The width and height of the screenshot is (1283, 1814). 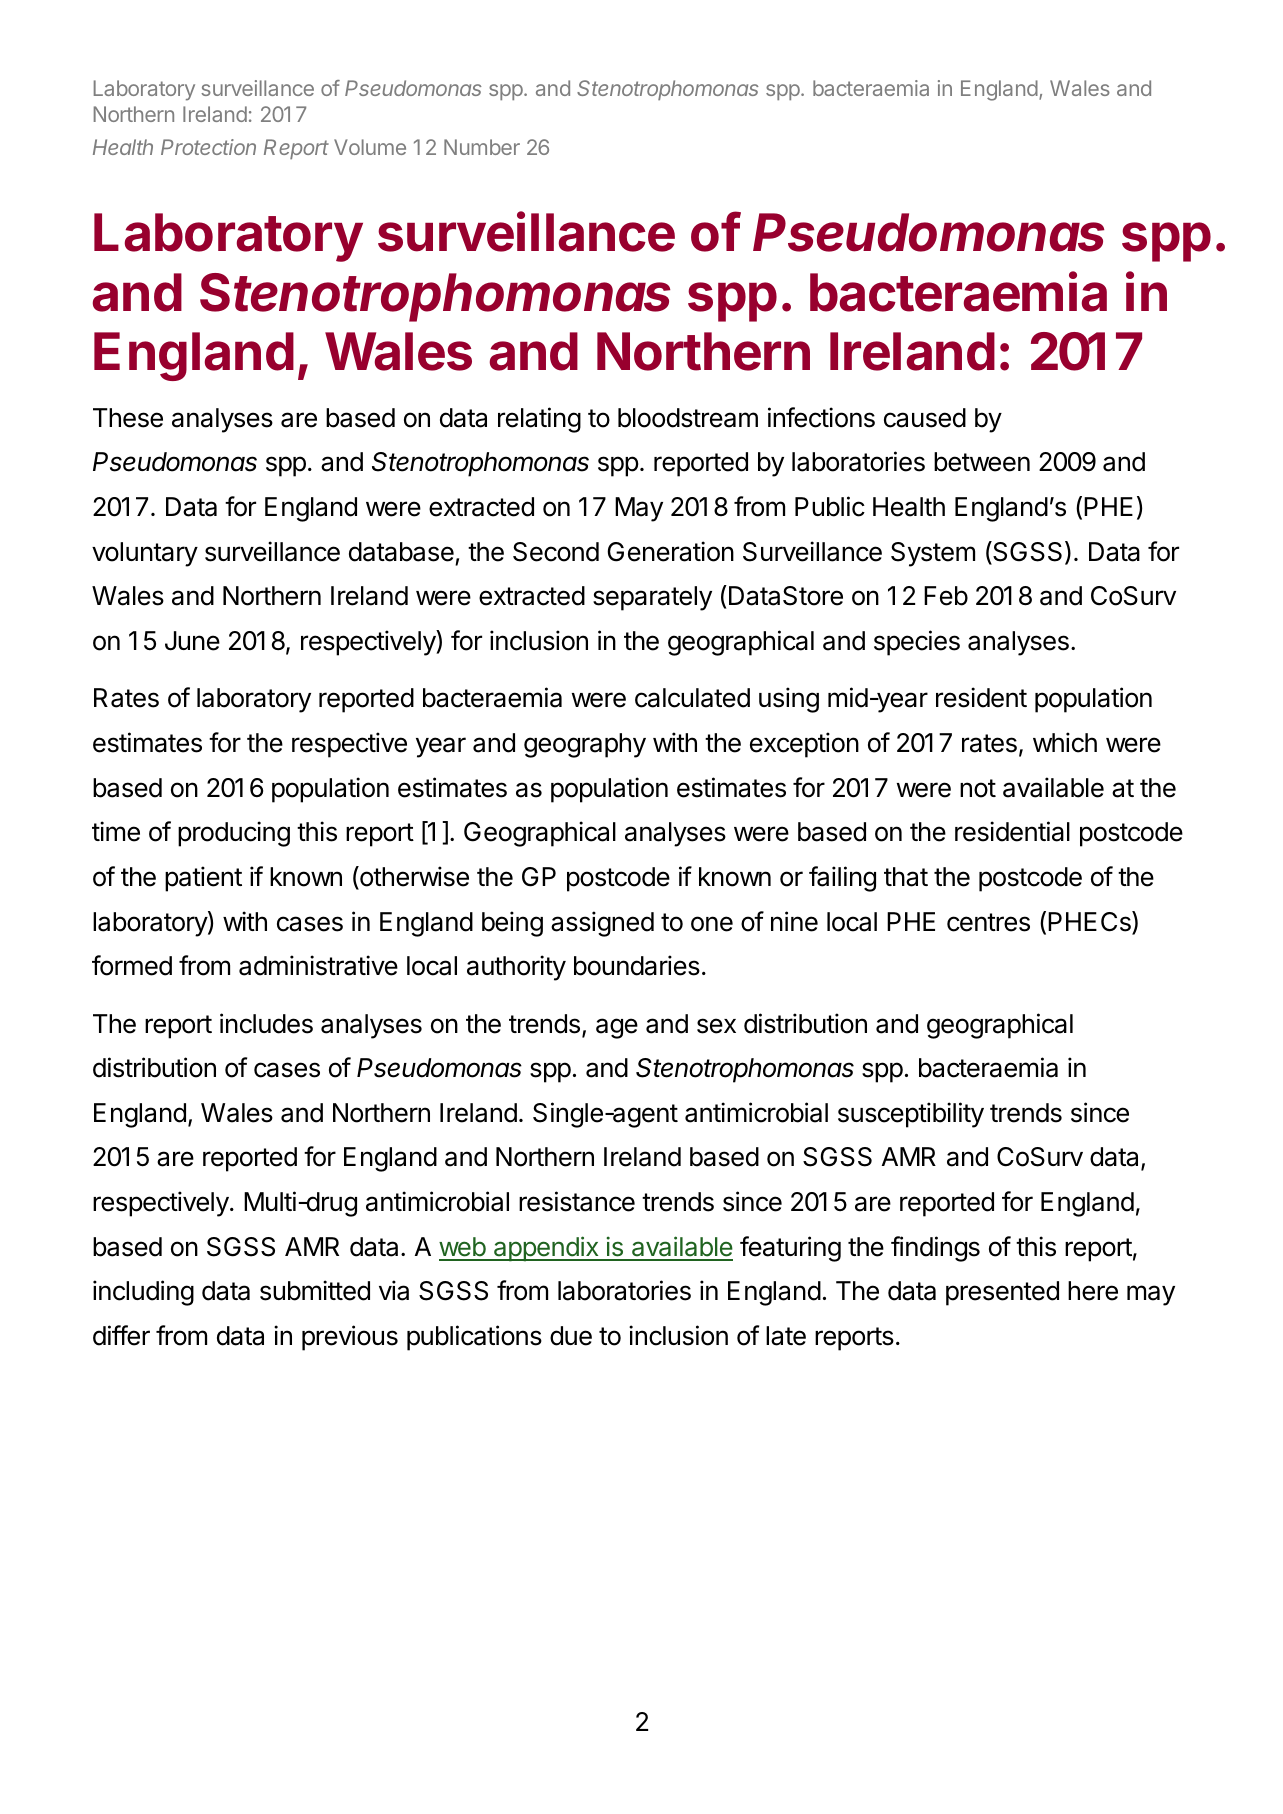 I want to click on assigned, so click(x=602, y=924).
